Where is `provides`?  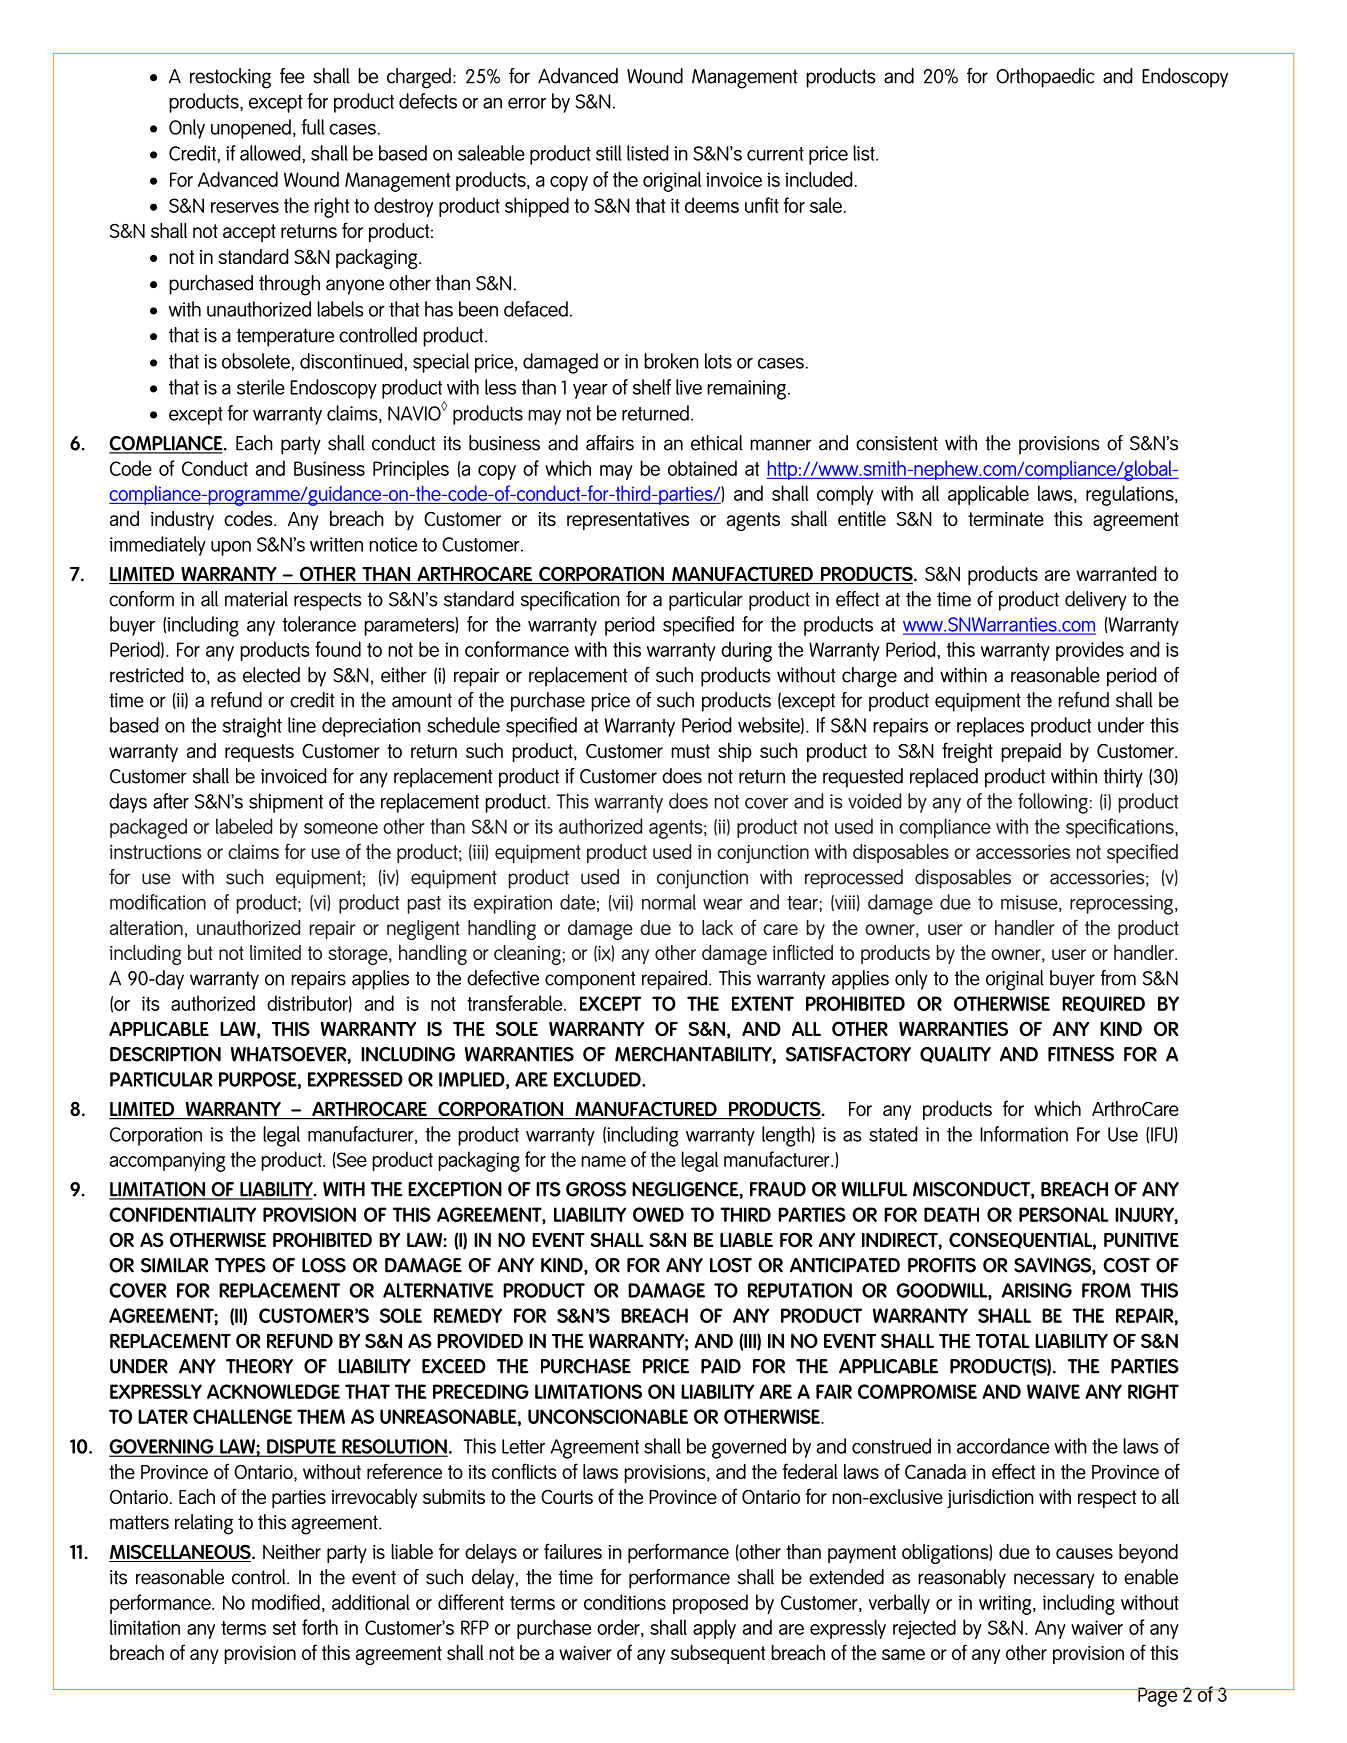 provides is located at coordinates (1090, 651).
